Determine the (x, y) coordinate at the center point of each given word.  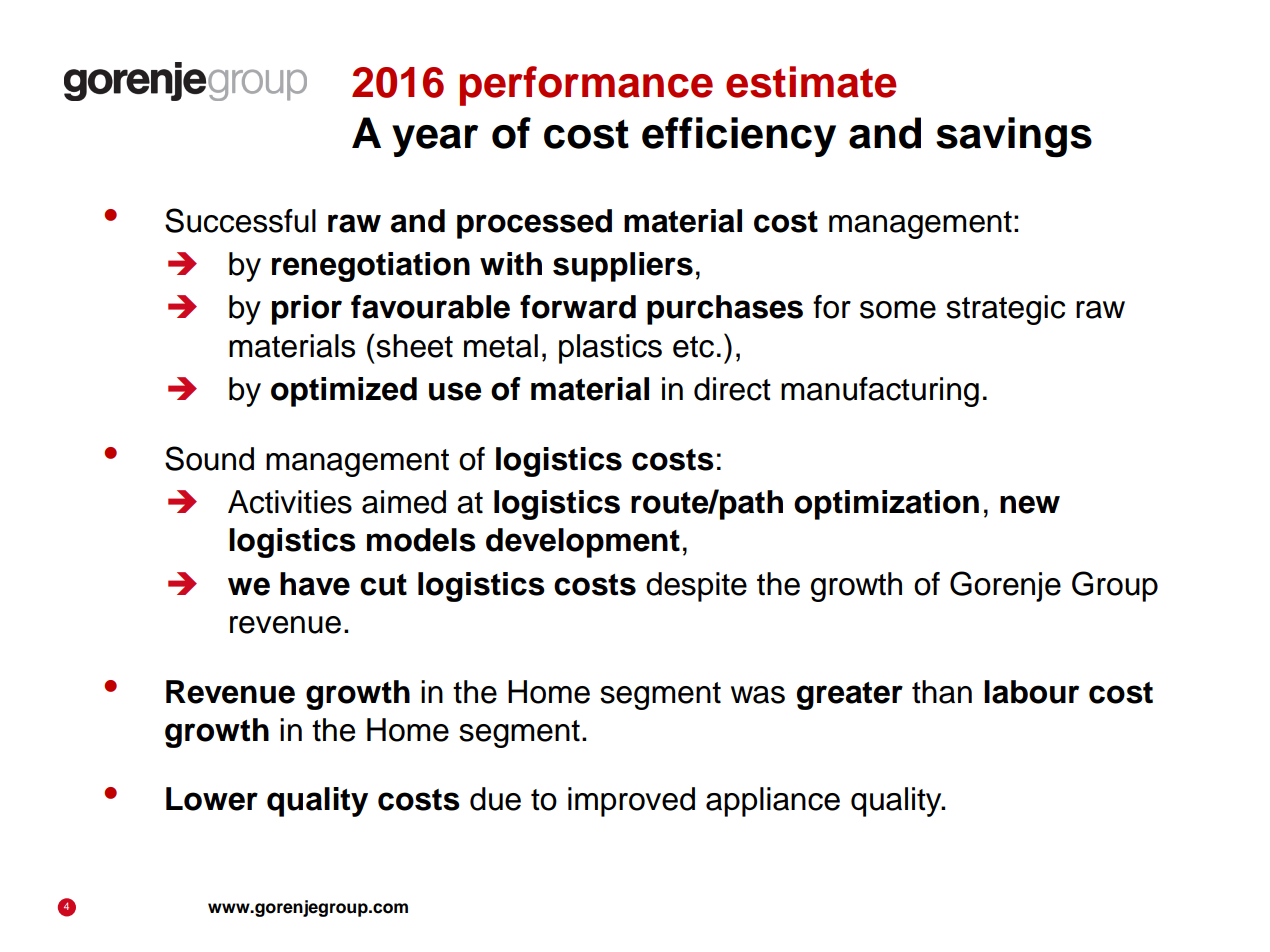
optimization (886, 505)
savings (1014, 137)
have (315, 584)
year (435, 141)
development (583, 543)
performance (586, 86)
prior (307, 310)
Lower (212, 799)
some (898, 310)
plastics (610, 349)
